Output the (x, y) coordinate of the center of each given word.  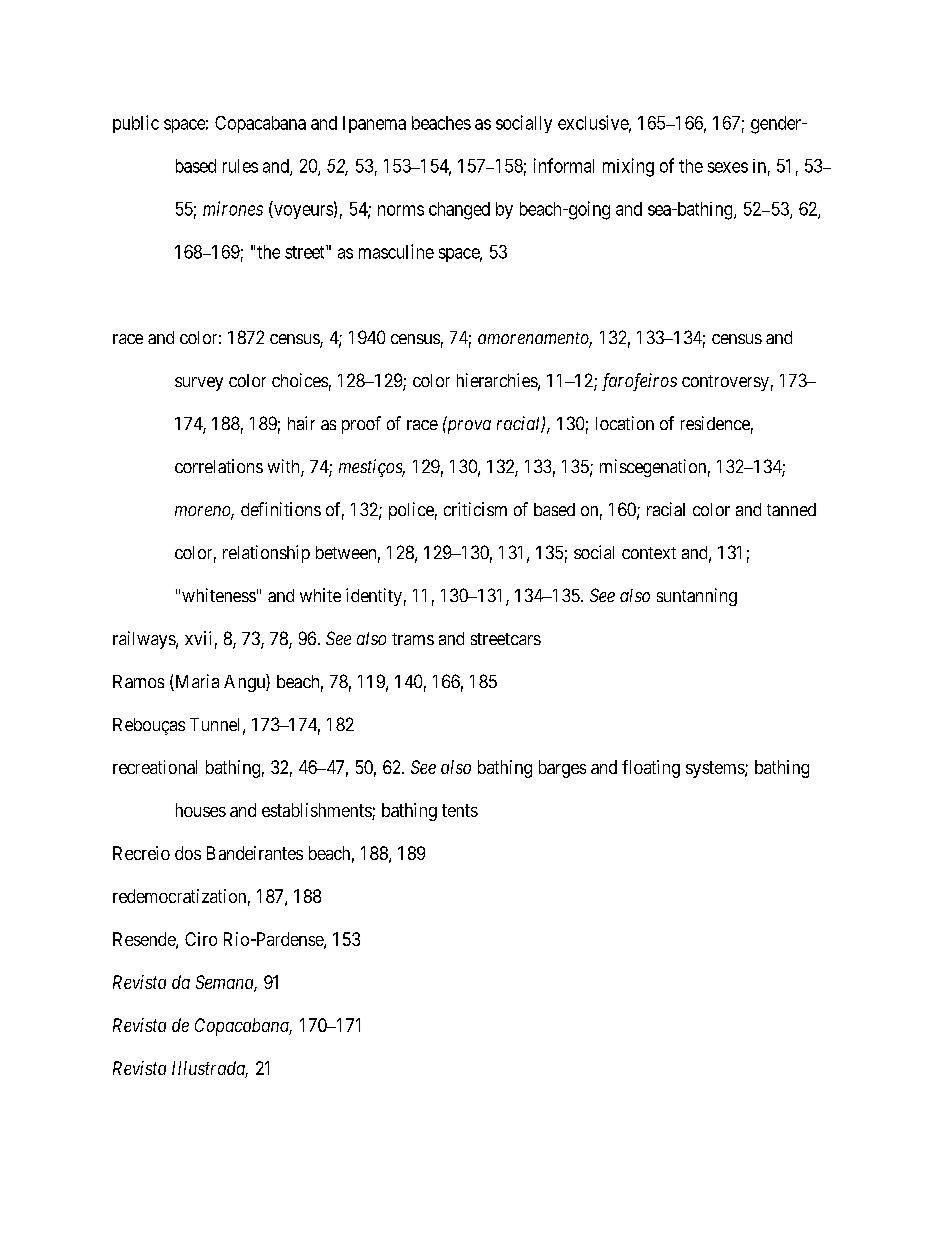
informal (564, 165)
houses (201, 810)
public (136, 124)
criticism (475, 509)
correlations (219, 466)
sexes (728, 167)
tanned (791, 509)
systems (716, 769)
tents (460, 810)
